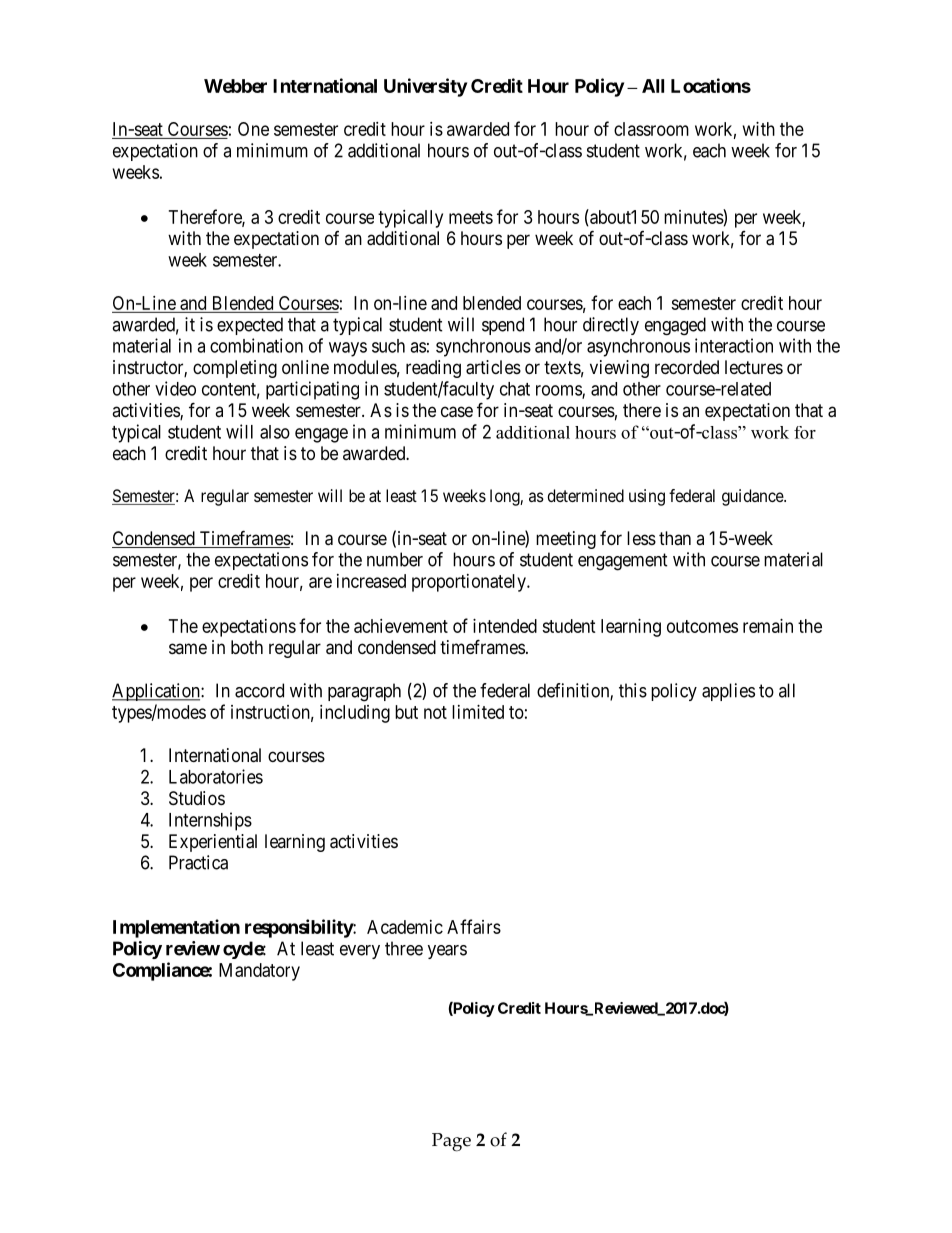 This image has width=952, height=1233. I want to click on meets, so click(471, 217).
